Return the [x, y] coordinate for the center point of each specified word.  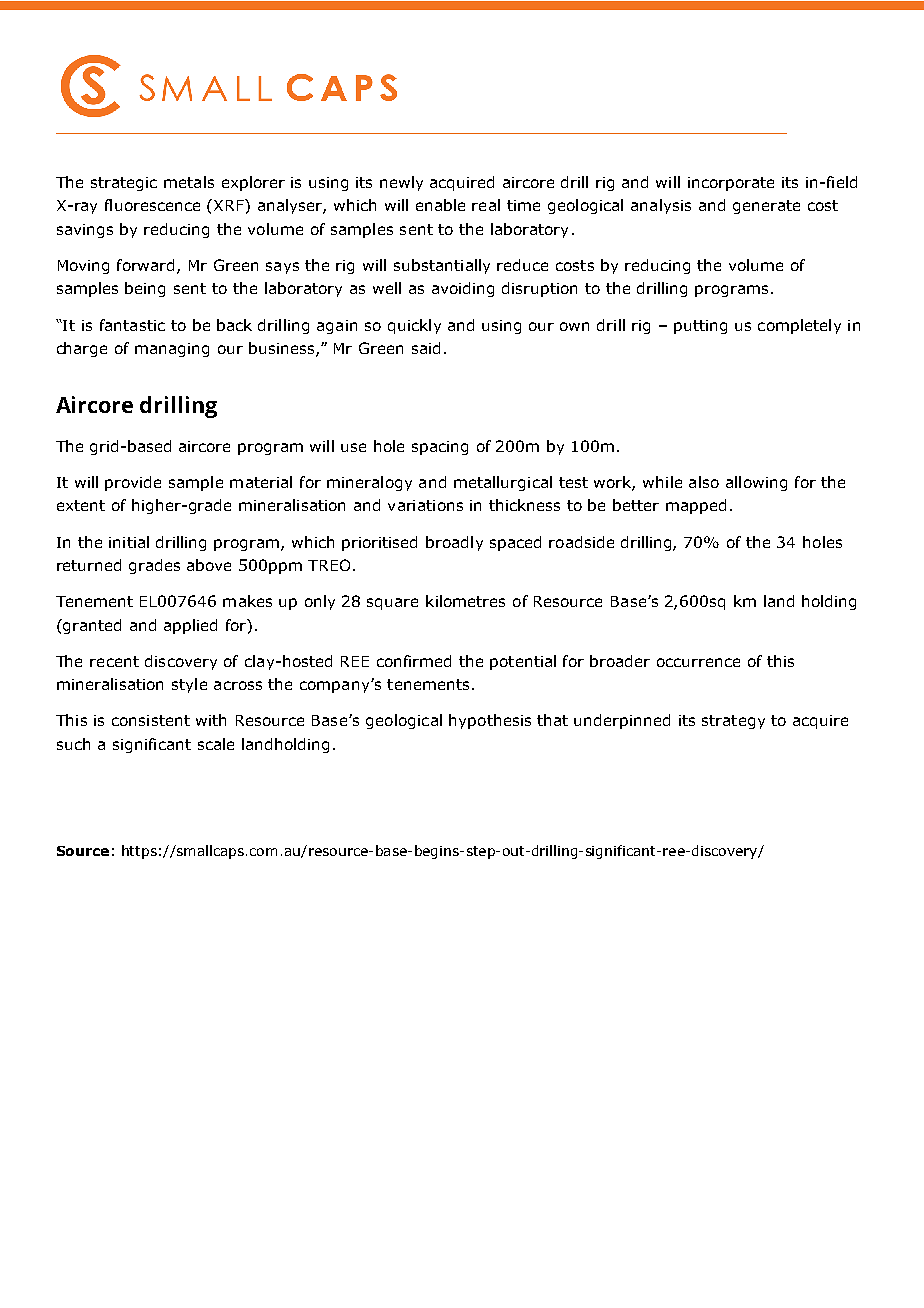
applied [190, 626]
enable [440, 205]
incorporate [731, 184]
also [704, 482]
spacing [440, 448]
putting [700, 327]
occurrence [698, 662]
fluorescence [152, 205]
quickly [414, 326]
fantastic [132, 325]
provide [133, 483]
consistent [151, 720]
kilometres [465, 601]
